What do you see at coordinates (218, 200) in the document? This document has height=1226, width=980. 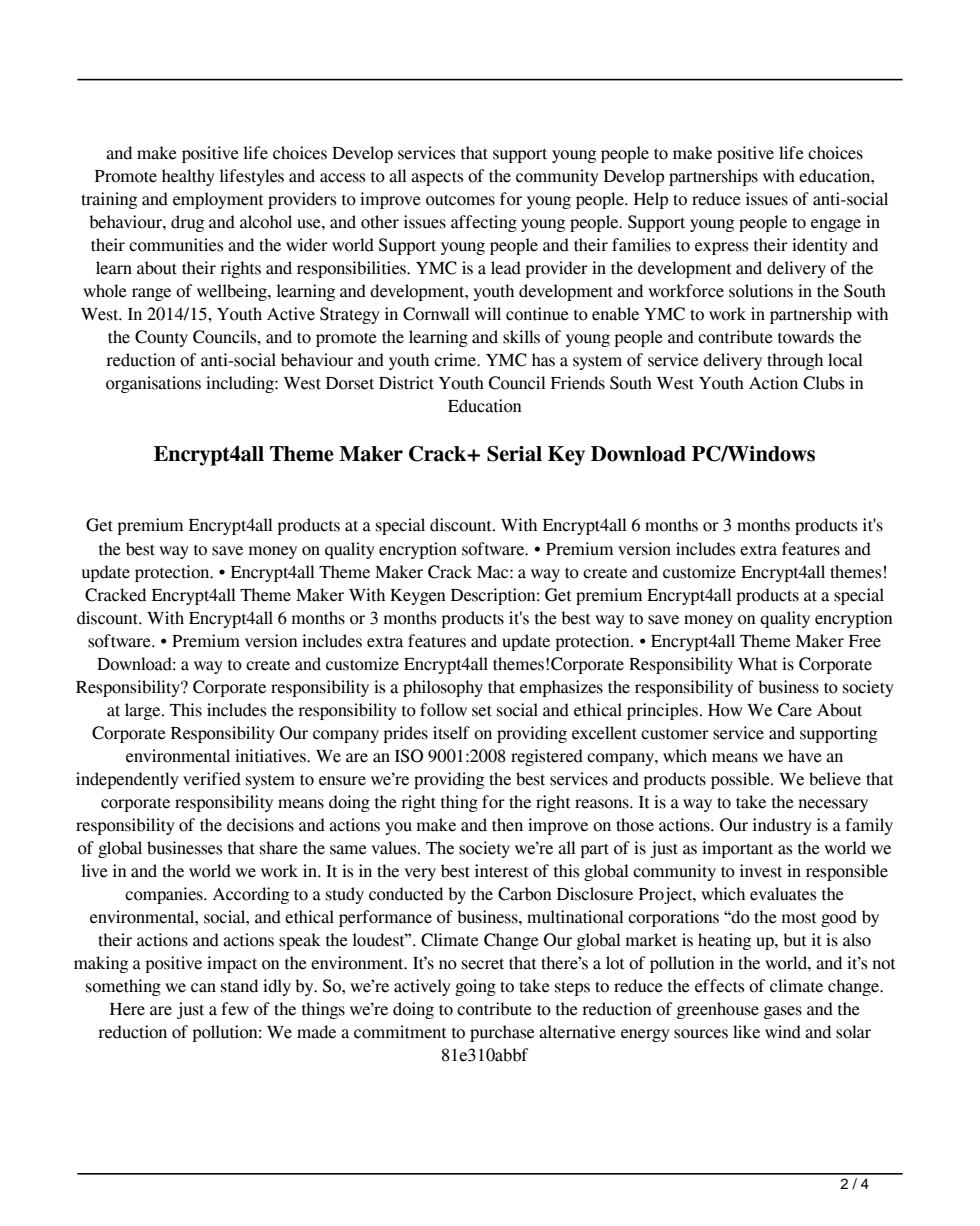 I see `employment` at bounding box center [218, 200].
